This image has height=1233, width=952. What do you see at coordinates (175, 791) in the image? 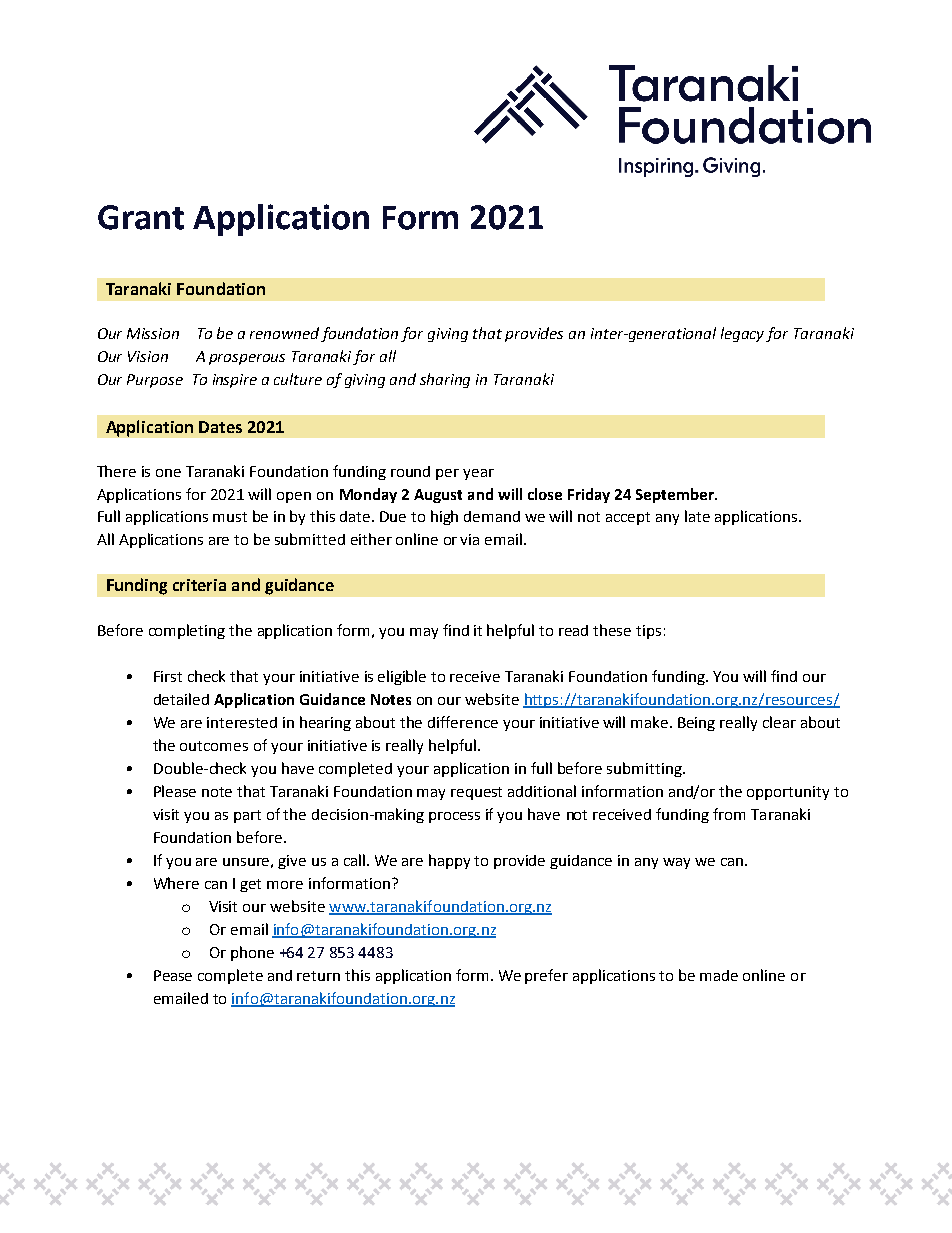
I see `Please` at bounding box center [175, 791].
